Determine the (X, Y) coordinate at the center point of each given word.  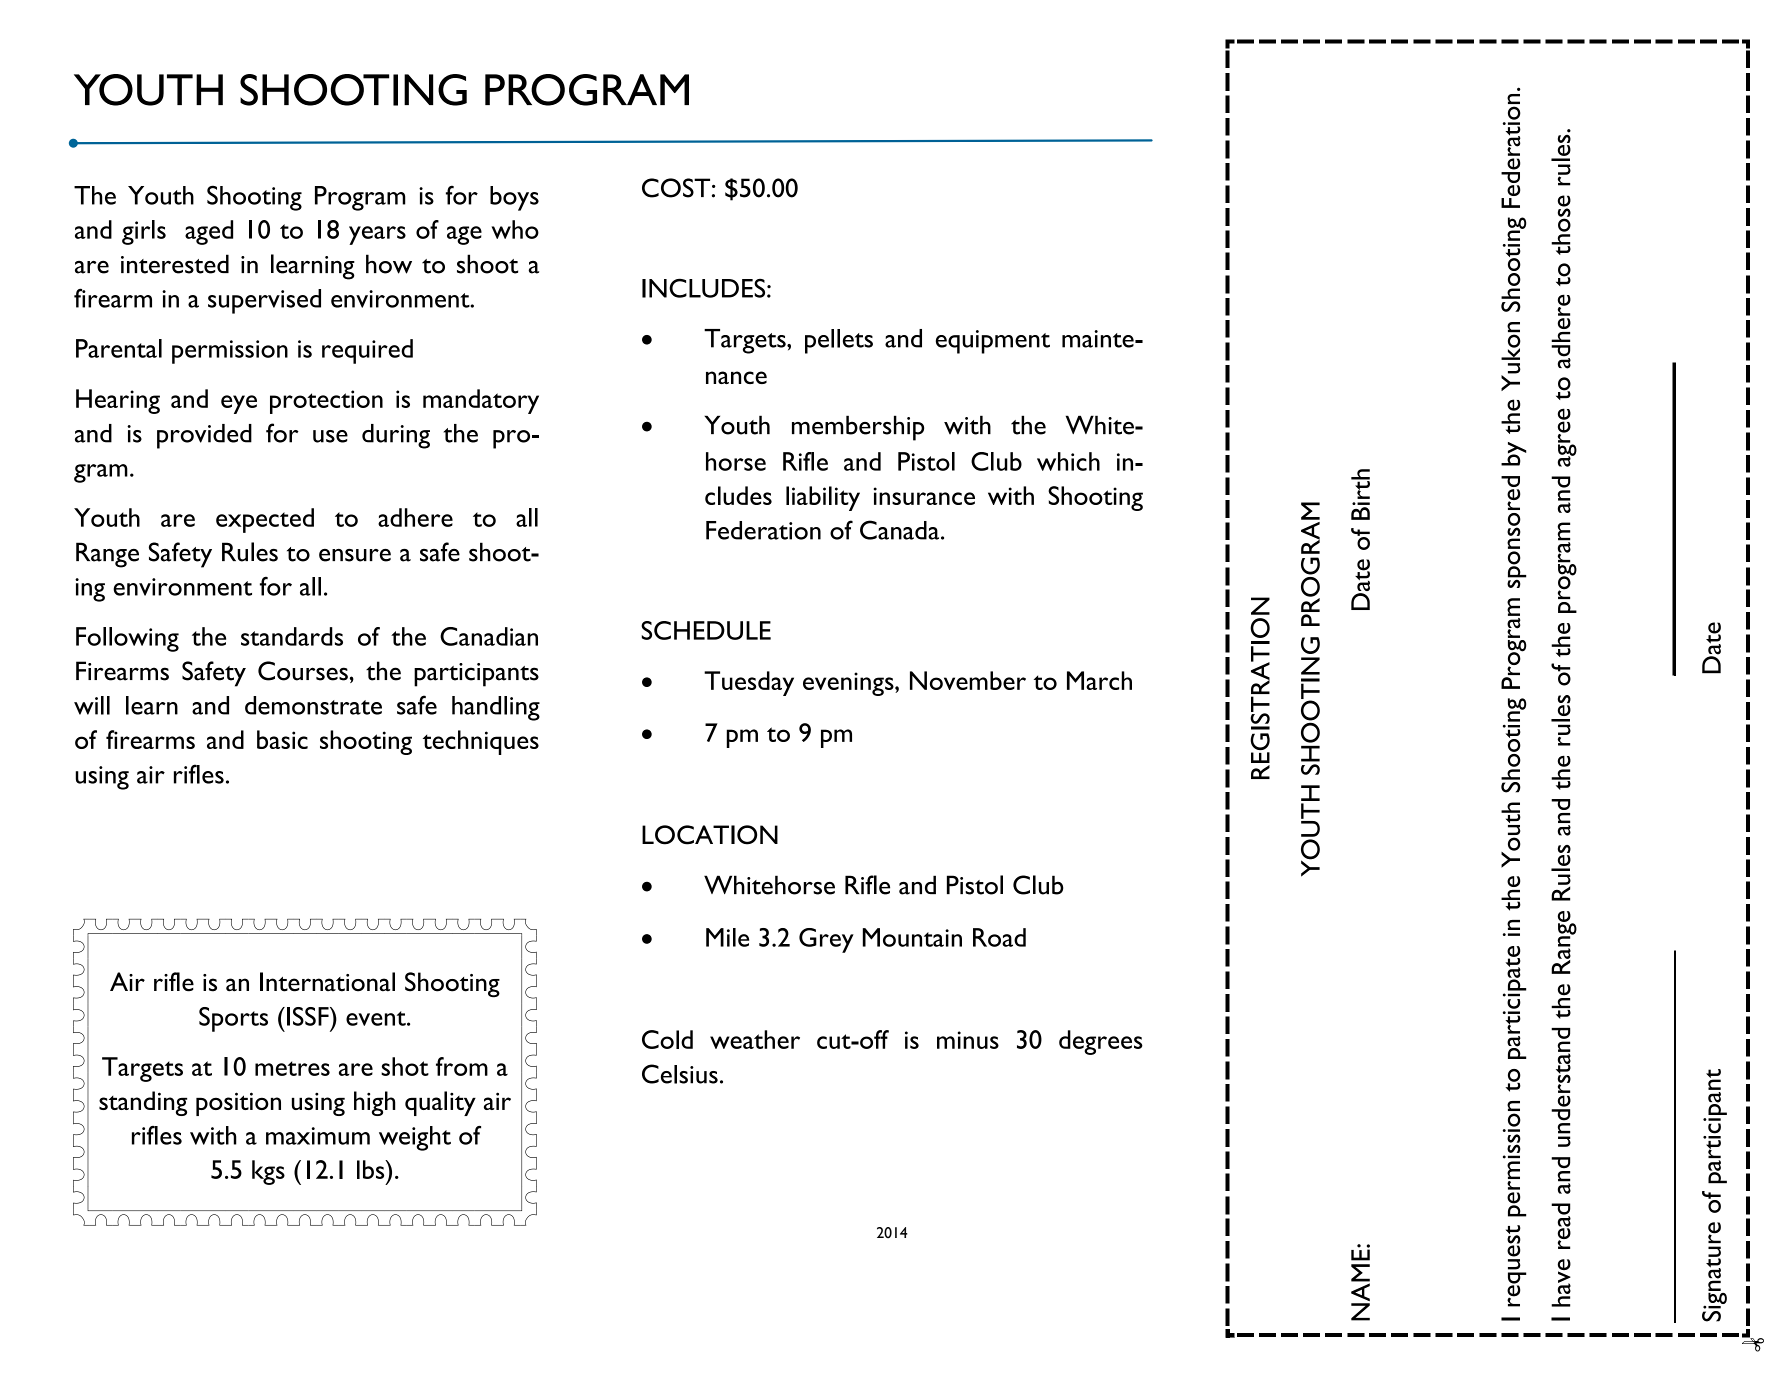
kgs (268, 1172)
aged (209, 232)
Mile (727, 937)
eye (239, 404)
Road (999, 937)
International (327, 982)
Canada (901, 530)
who (515, 229)
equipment (993, 342)
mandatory (481, 401)
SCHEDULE (706, 630)
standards (292, 636)
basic (282, 739)
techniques (481, 742)
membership (858, 428)
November (968, 680)
